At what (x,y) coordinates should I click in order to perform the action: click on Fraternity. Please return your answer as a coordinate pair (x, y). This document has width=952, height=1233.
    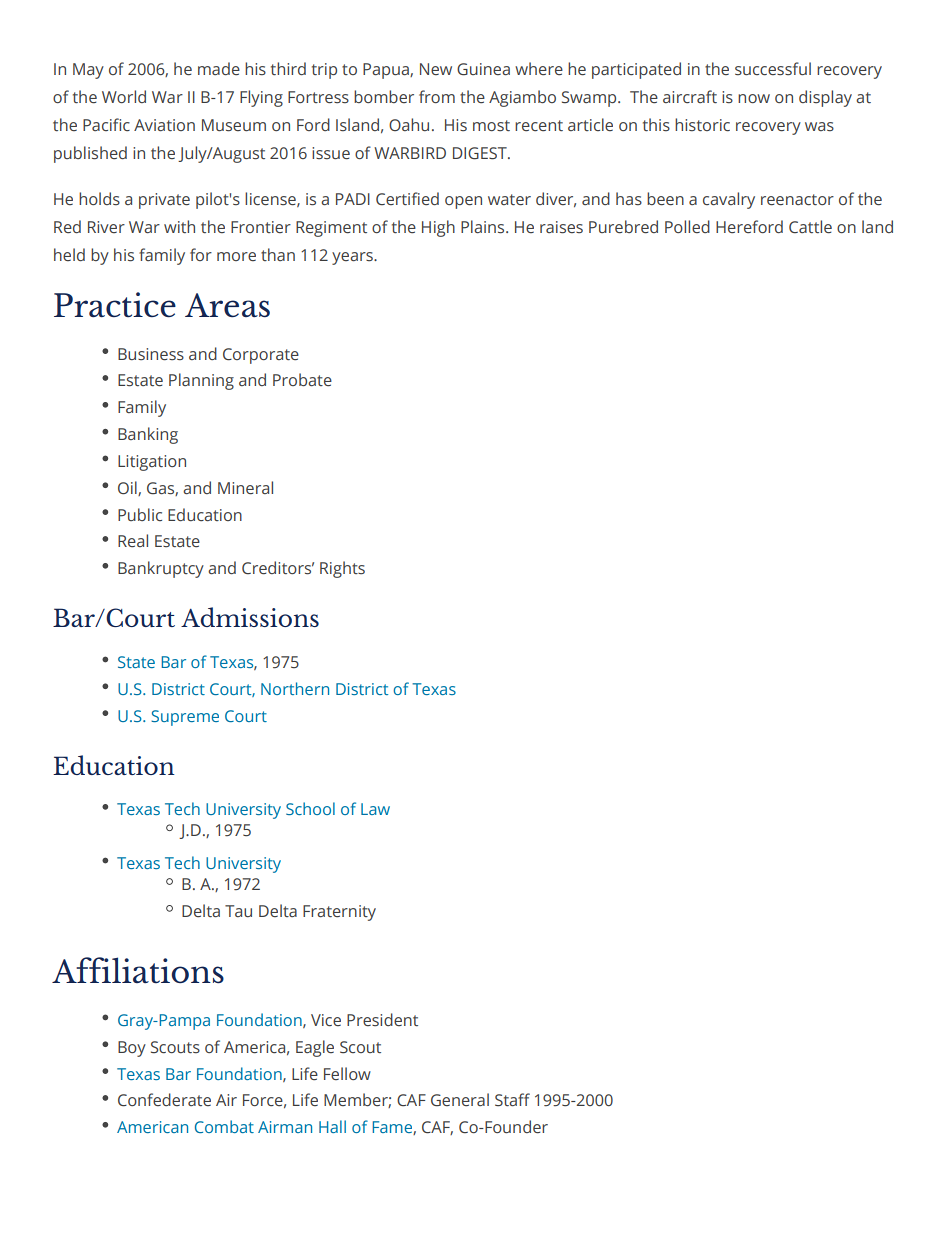
    Looking at the image, I should click on (339, 913).
